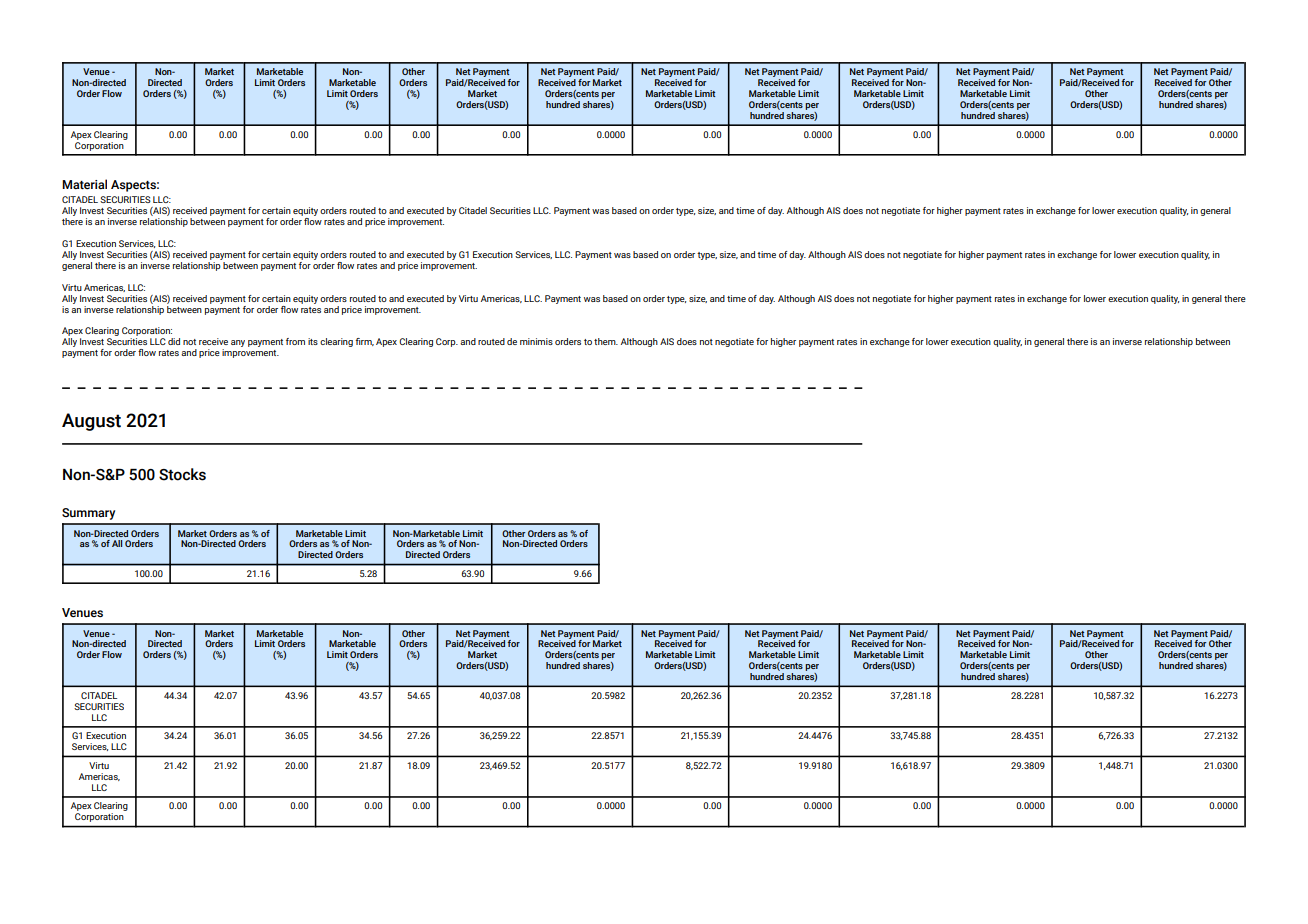 Image resolution: width=1308 pixels, height=924 pixels. Describe the element at coordinates (91, 422) in the screenshot. I see `August` at that location.
